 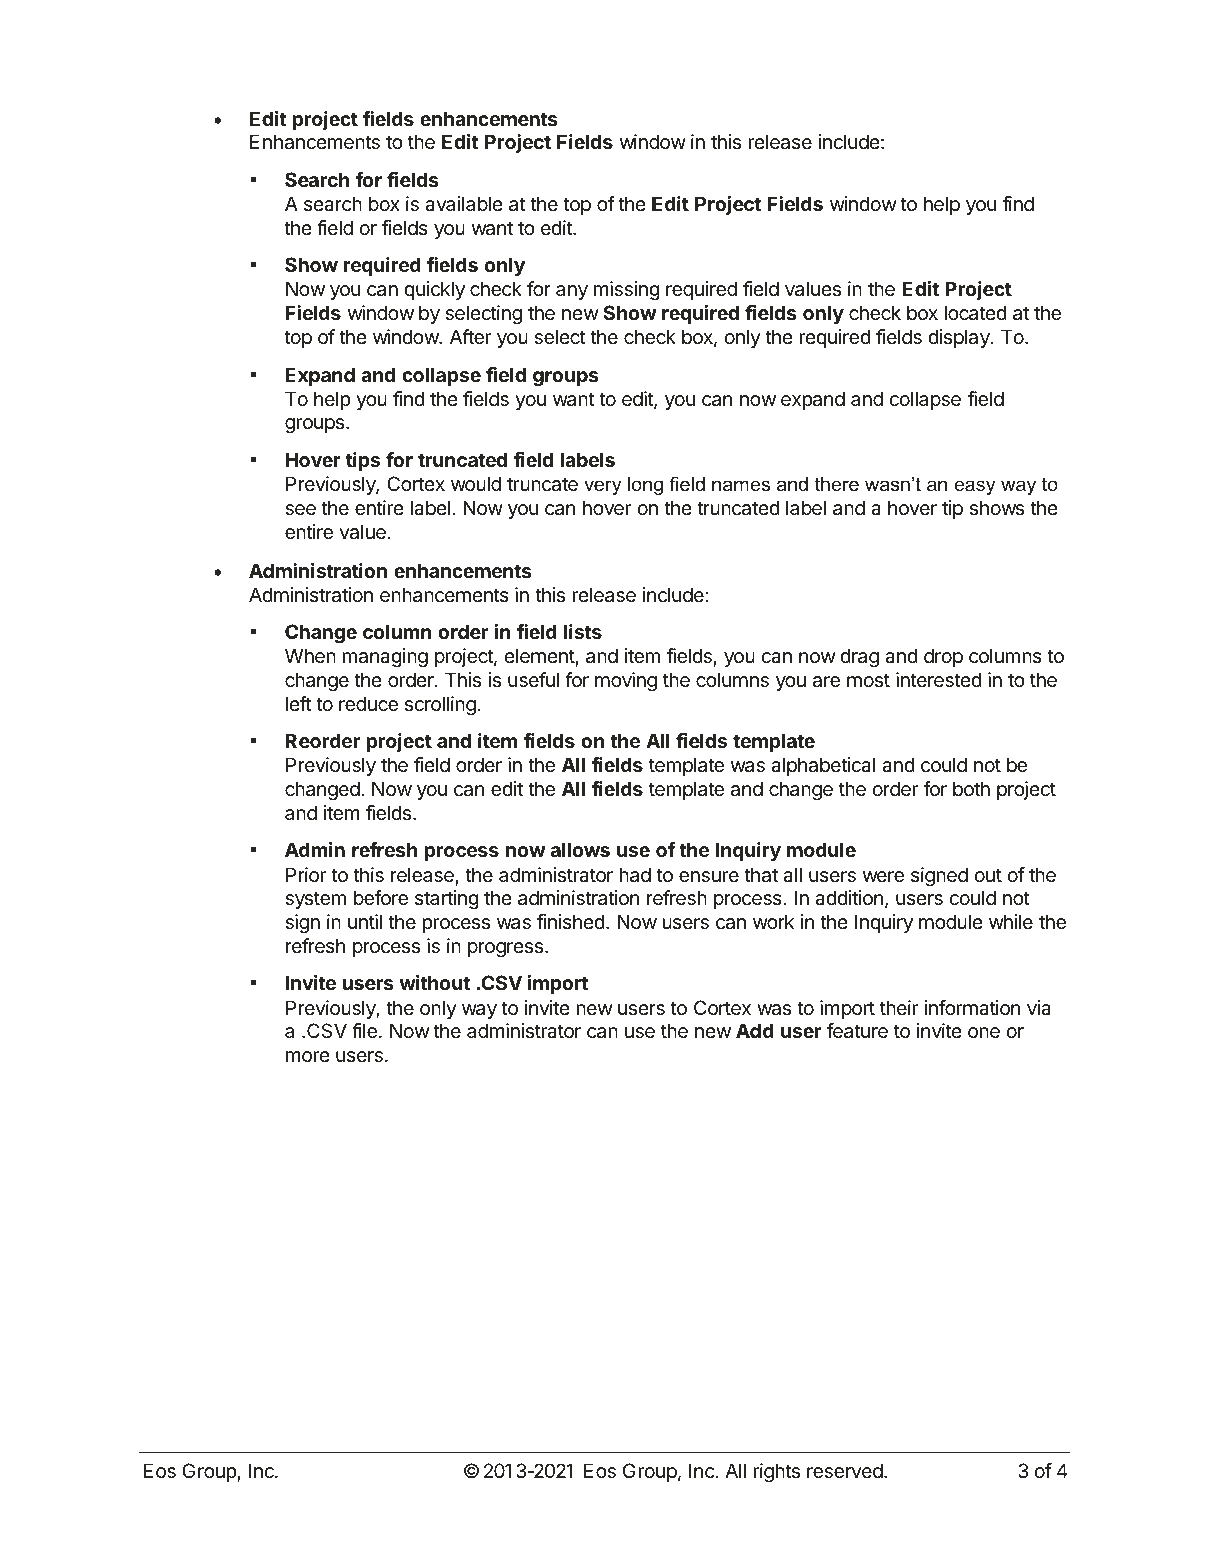 What do you see at coordinates (971, 788) in the image?
I see `both` at bounding box center [971, 788].
